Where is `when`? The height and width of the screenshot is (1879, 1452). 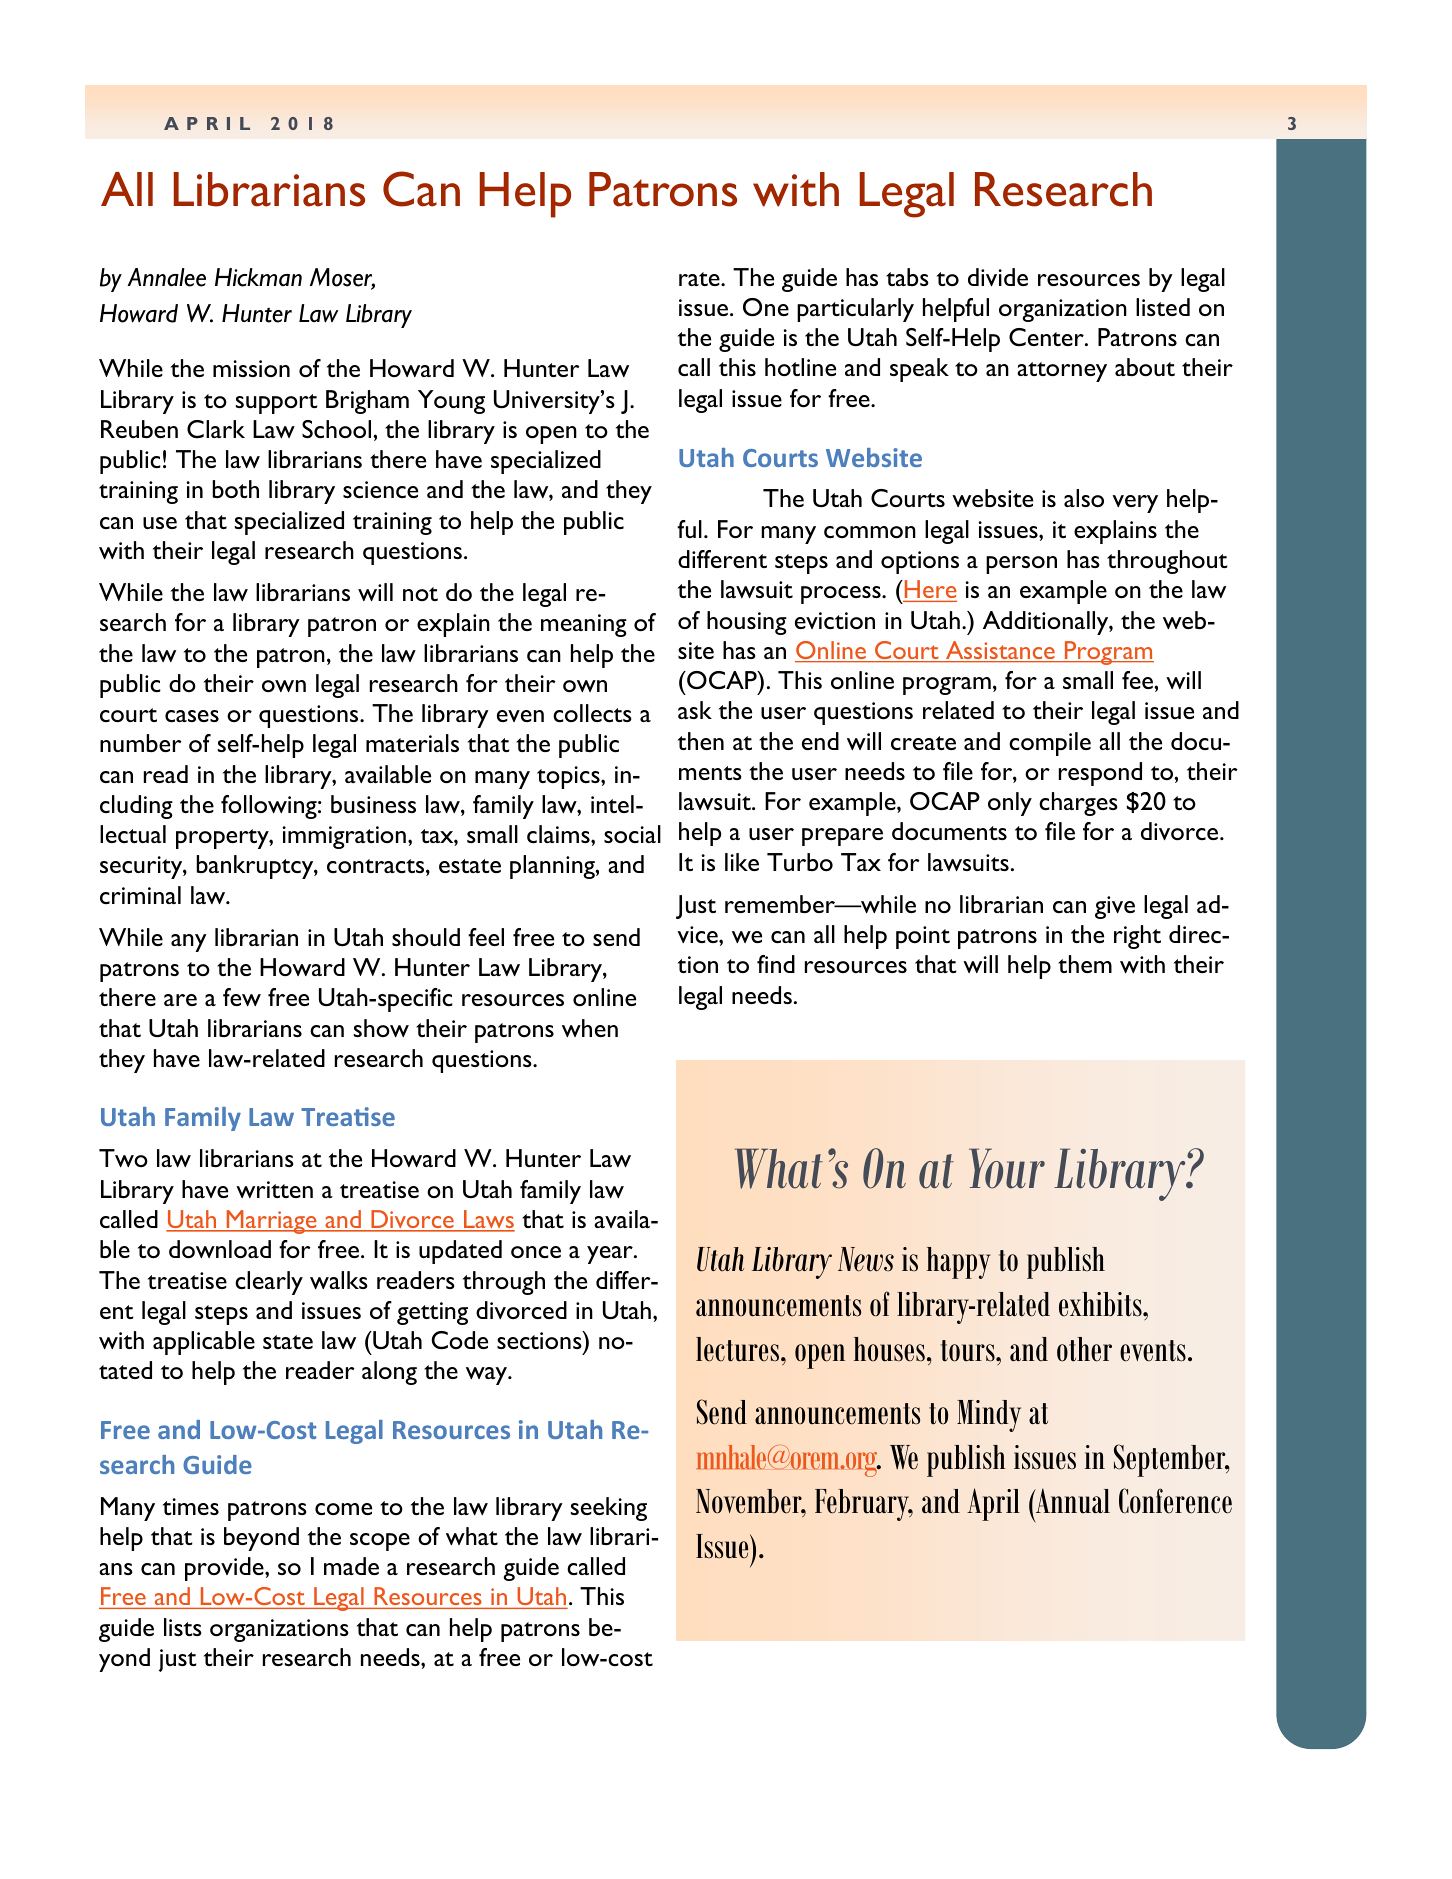
when is located at coordinates (590, 1028).
